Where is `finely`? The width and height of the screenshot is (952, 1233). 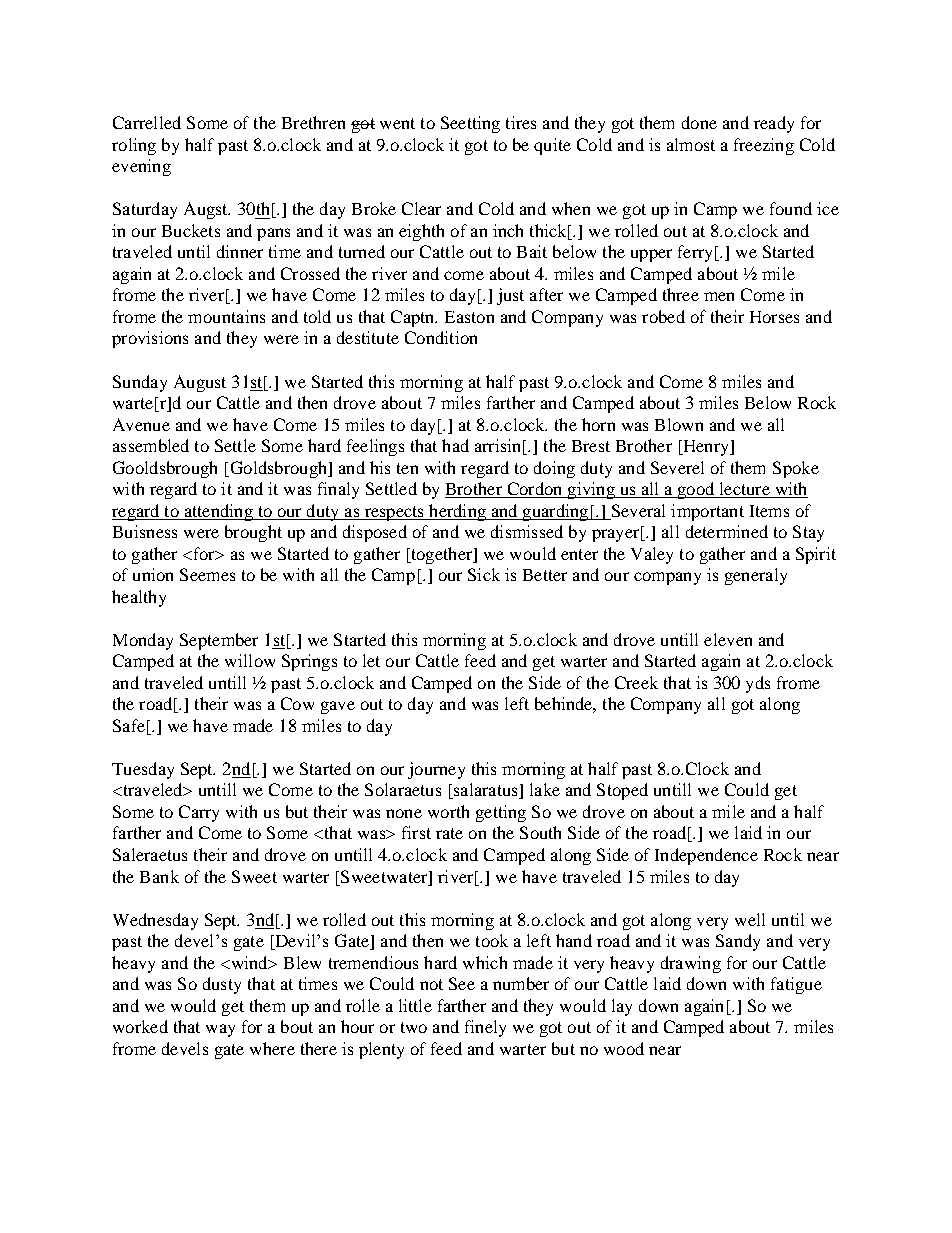
finely is located at coordinates (485, 1028).
